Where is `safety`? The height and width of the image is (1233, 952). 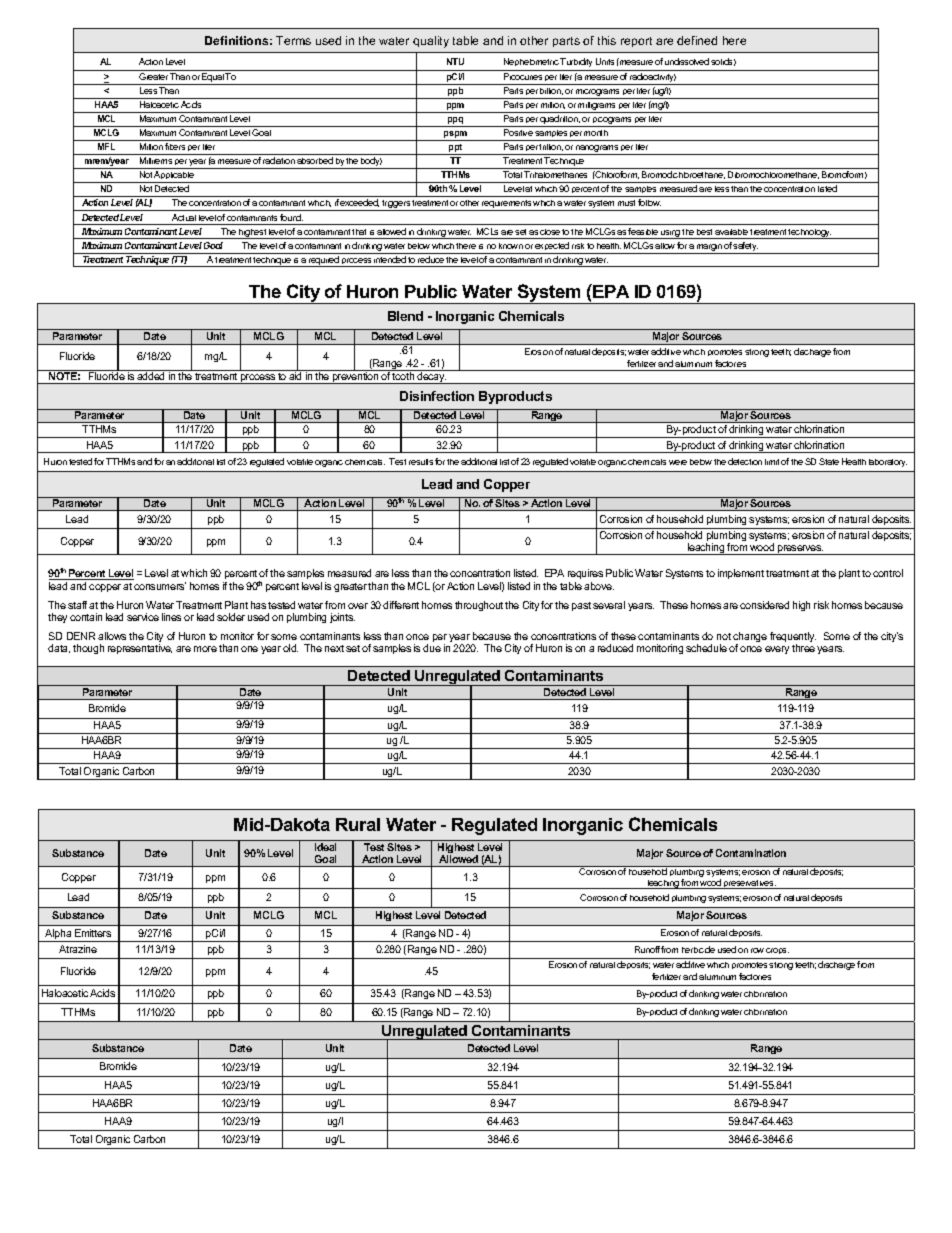
safety is located at coordinates (746, 248).
